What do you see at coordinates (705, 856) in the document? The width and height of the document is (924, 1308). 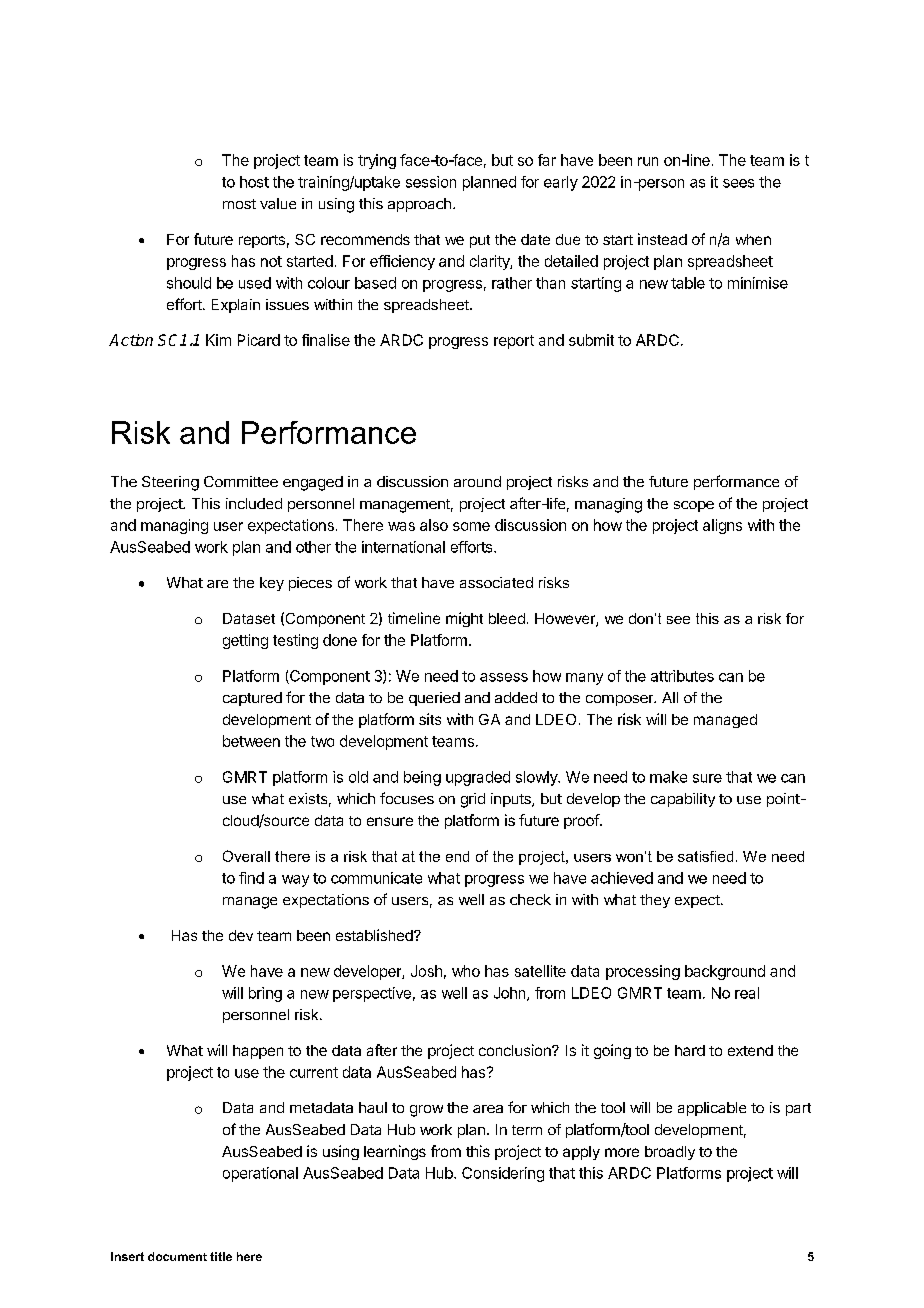 I see `satisfied` at bounding box center [705, 856].
